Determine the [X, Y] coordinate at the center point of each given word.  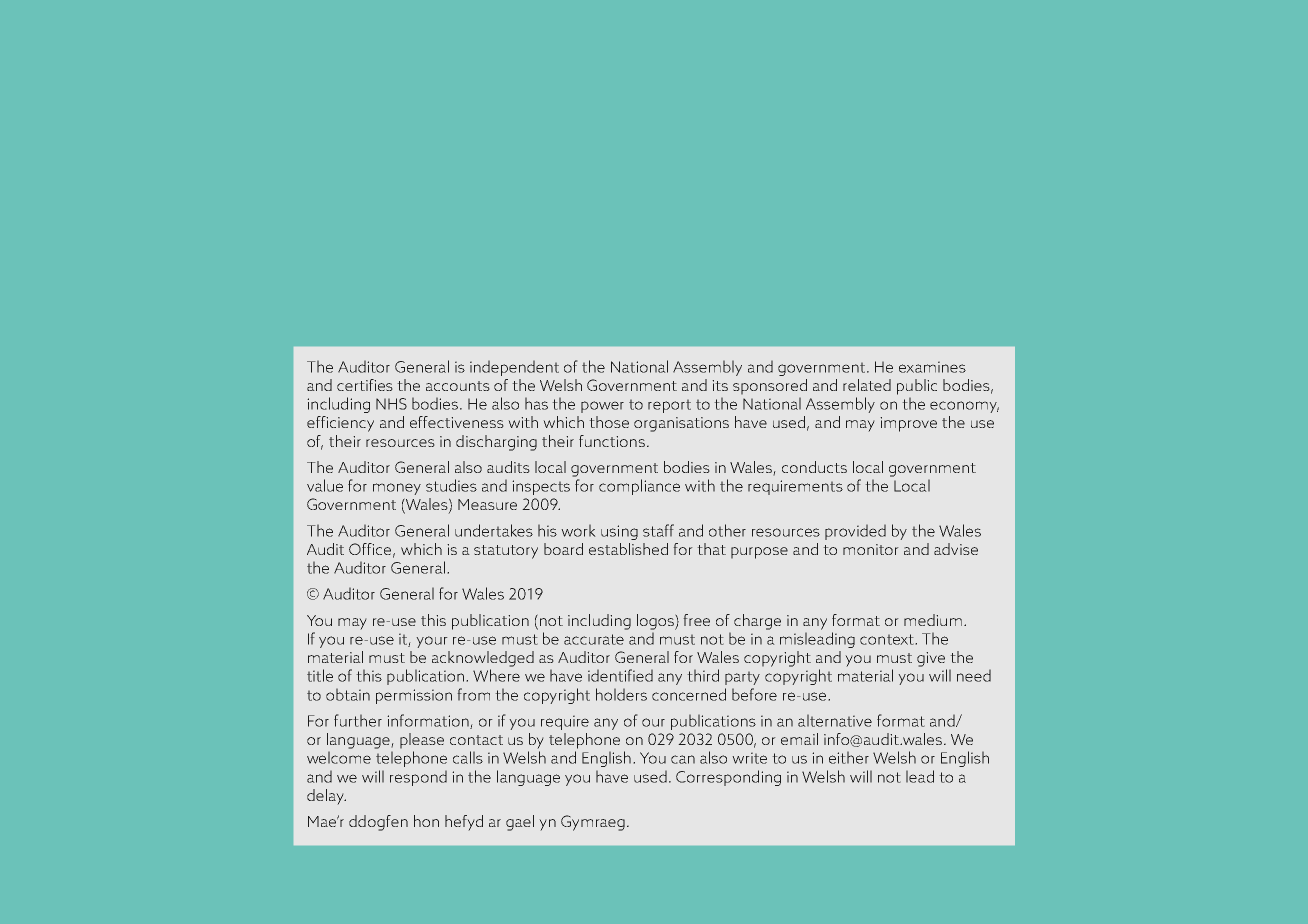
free [696, 620]
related [867, 385]
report [669, 406]
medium [933, 620]
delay [326, 797]
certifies [365, 385]
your [432, 642]
